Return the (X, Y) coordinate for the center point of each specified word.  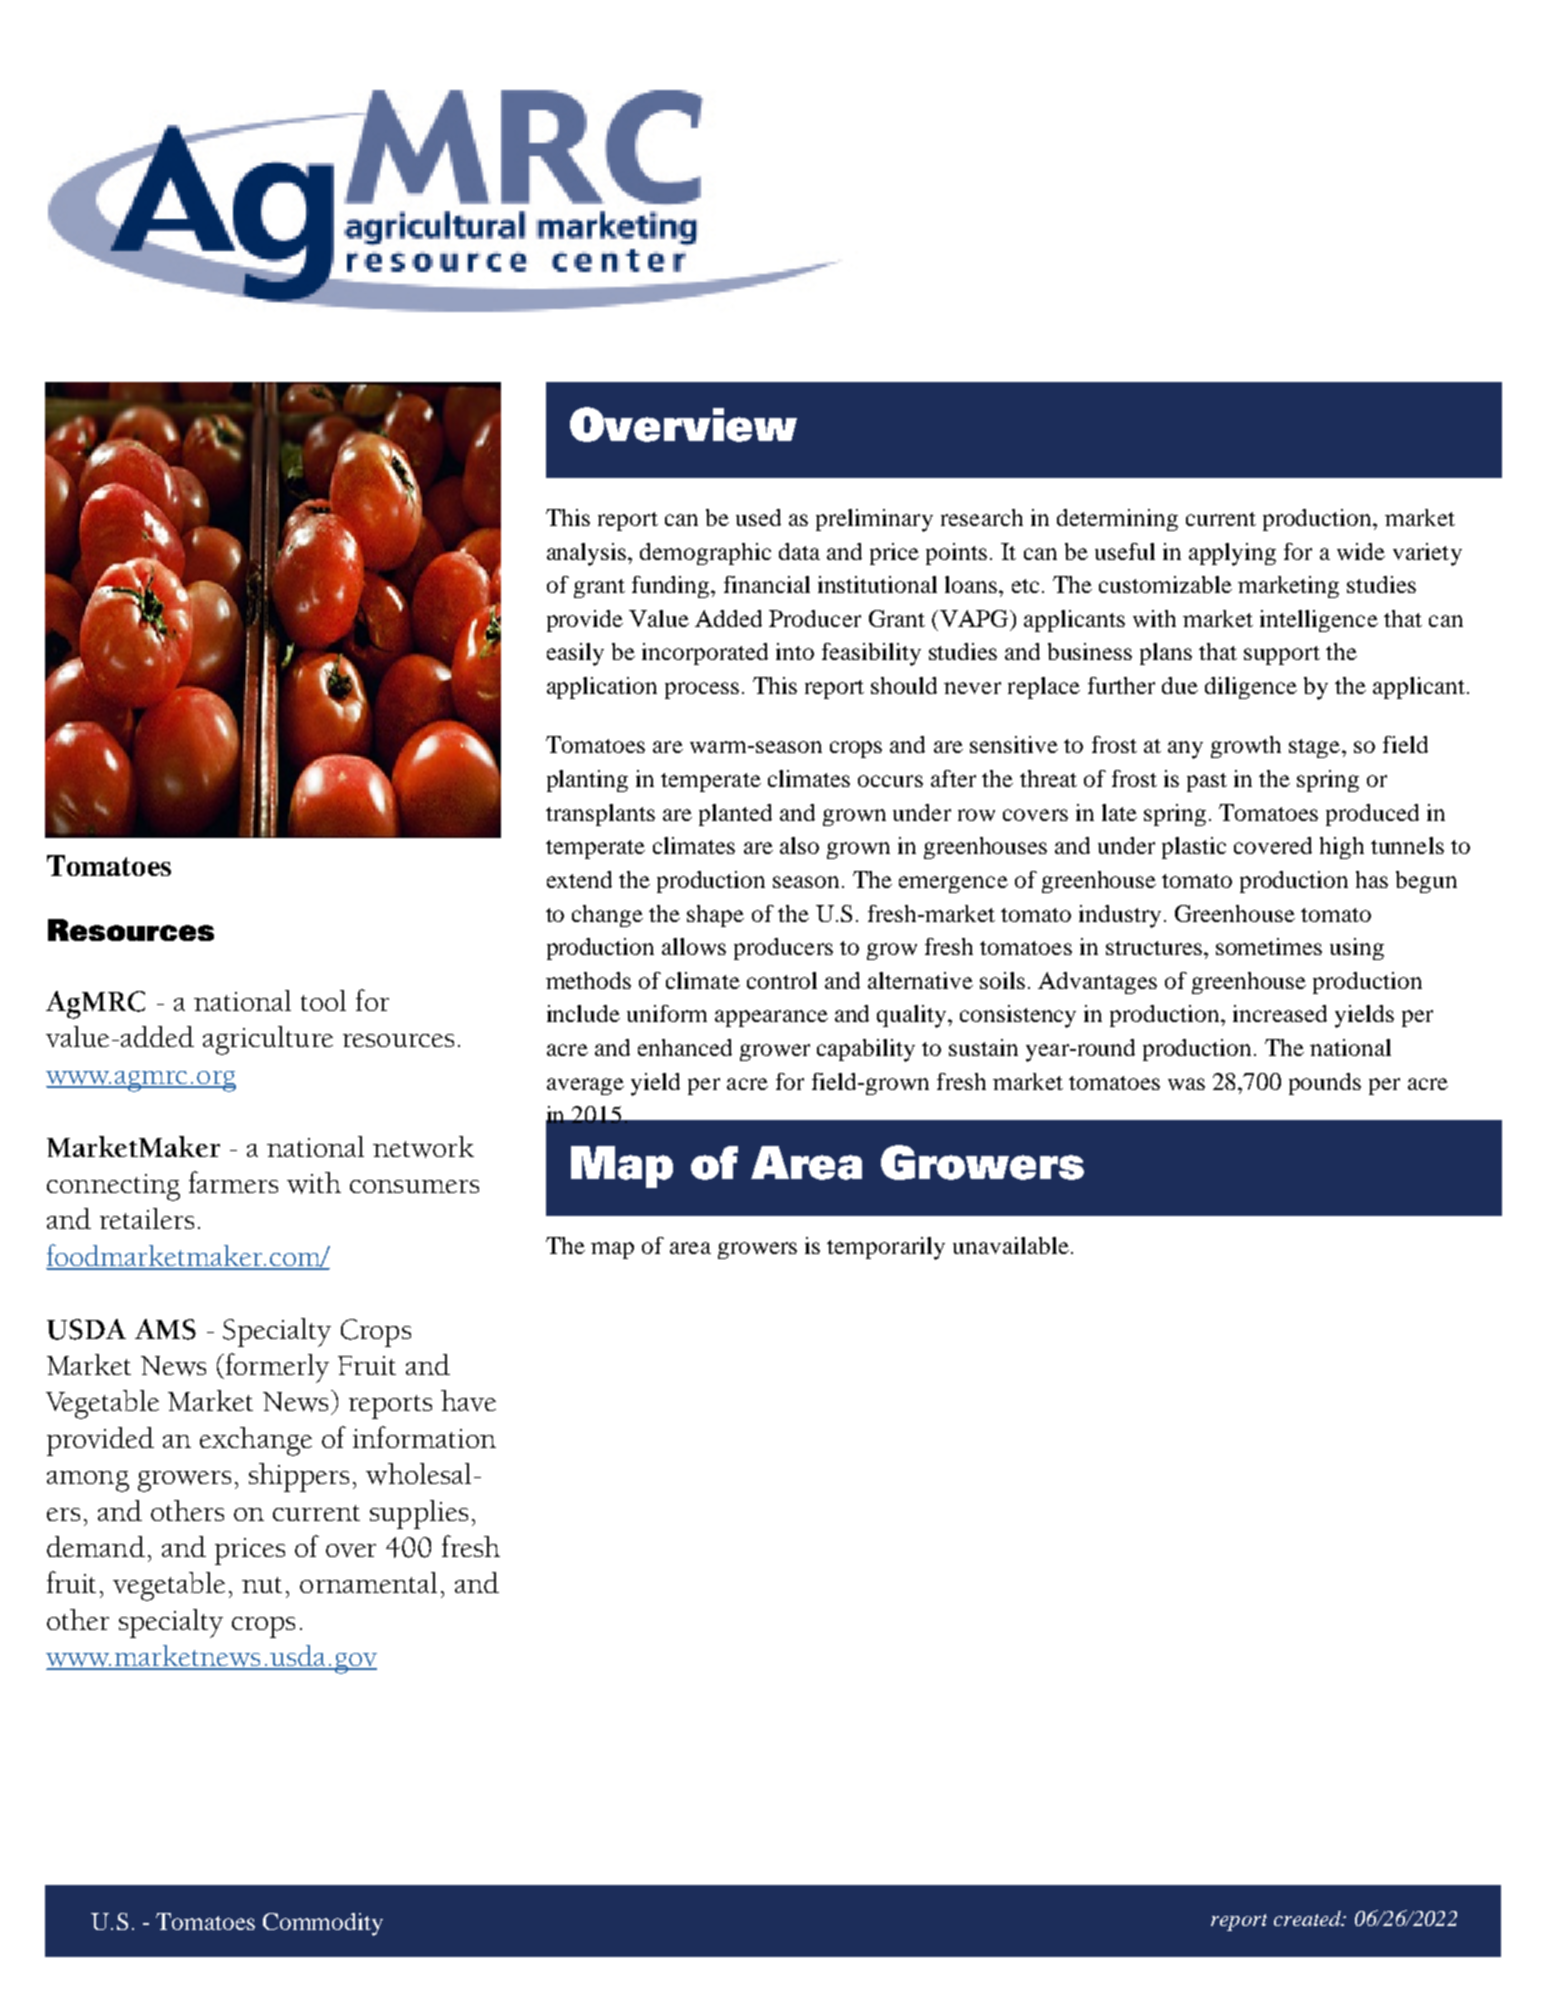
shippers (299, 1477)
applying (1232, 554)
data (799, 551)
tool (323, 1000)
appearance (771, 1018)
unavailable (1011, 1245)
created (1309, 1918)
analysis (588, 554)
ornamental (368, 1582)
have (468, 1400)
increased (1280, 1013)
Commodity (323, 1924)
